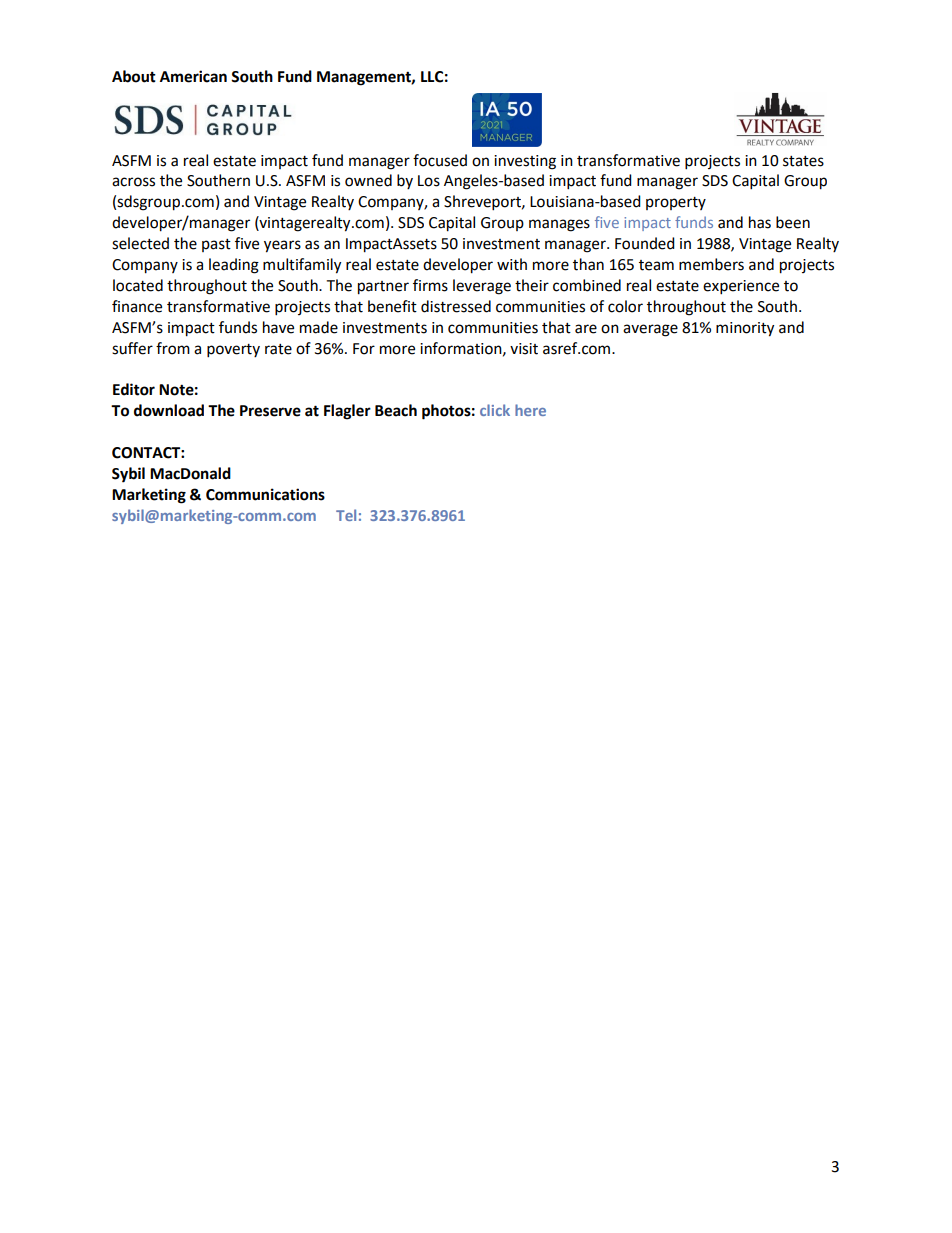  Describe the element at coordinates (482, 287) in the screenshot. I see `leverage` at that location.
